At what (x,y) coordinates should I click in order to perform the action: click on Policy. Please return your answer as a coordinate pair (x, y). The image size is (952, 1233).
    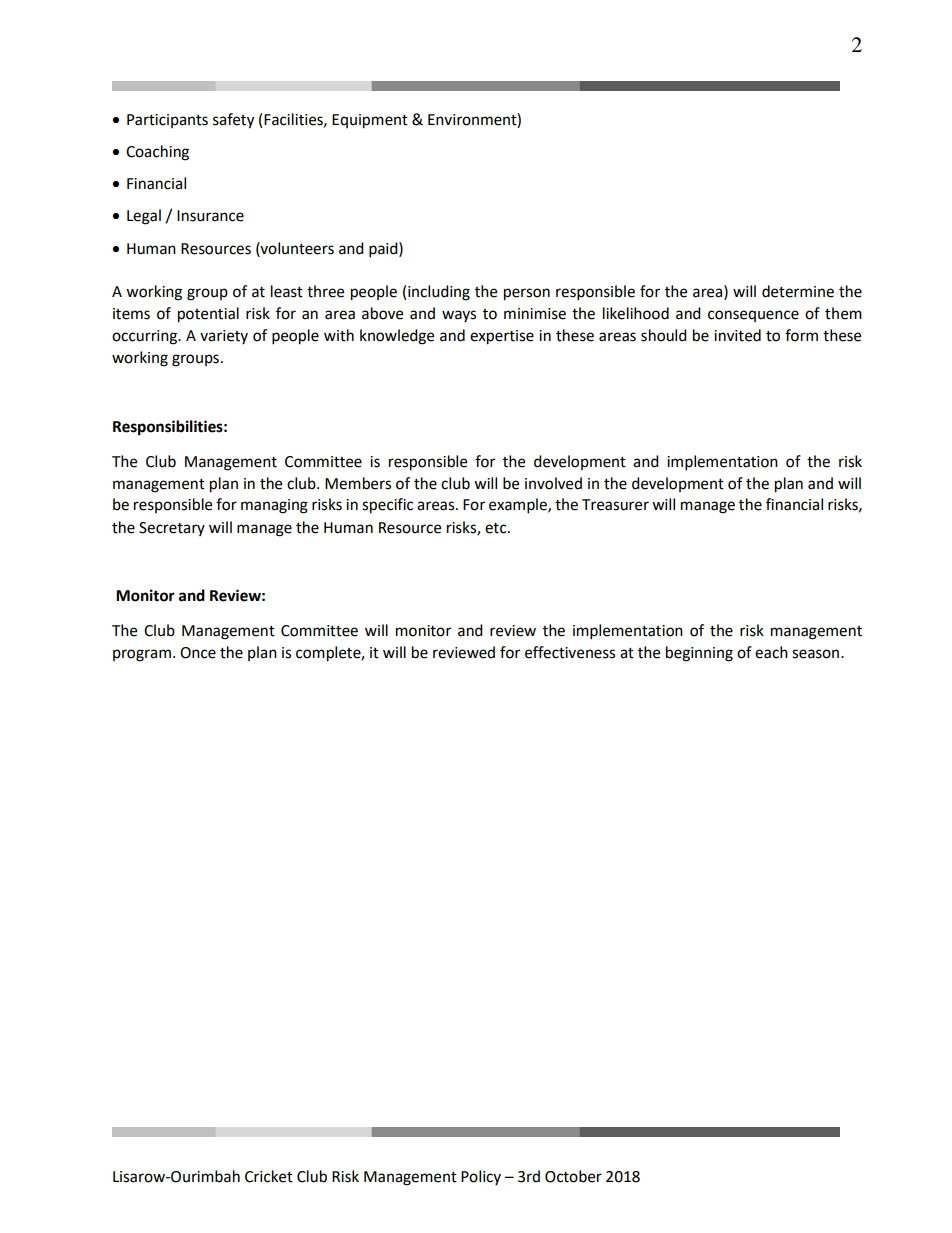
    Looking at the image, I should click on (481, 1177).
